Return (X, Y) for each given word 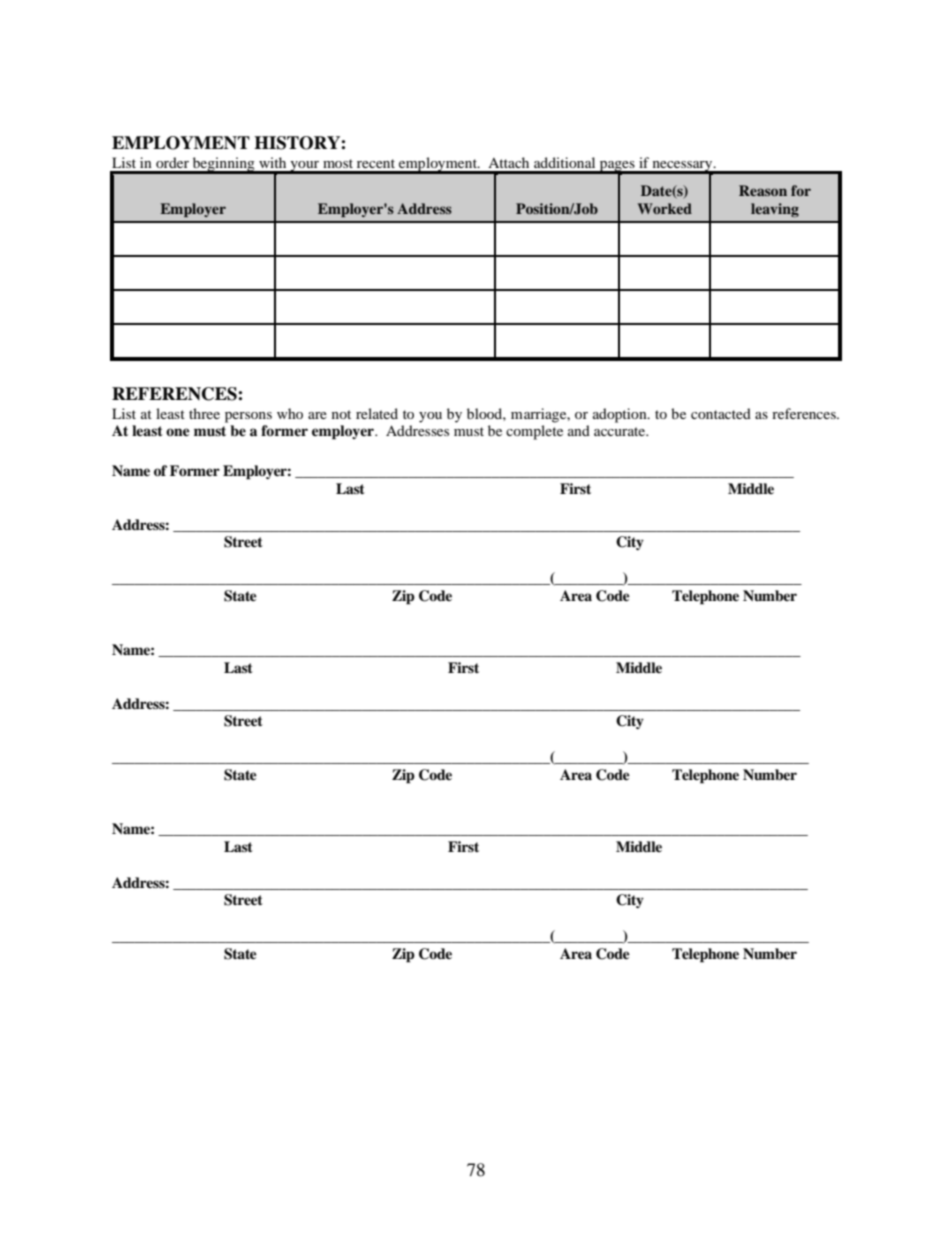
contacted (721, 413)
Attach (508, 162)
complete (534, 432)
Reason (763, 190)
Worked (665, 208)
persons (248, 417)
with (272, 162)
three (204, 413)
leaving (775, 210)
